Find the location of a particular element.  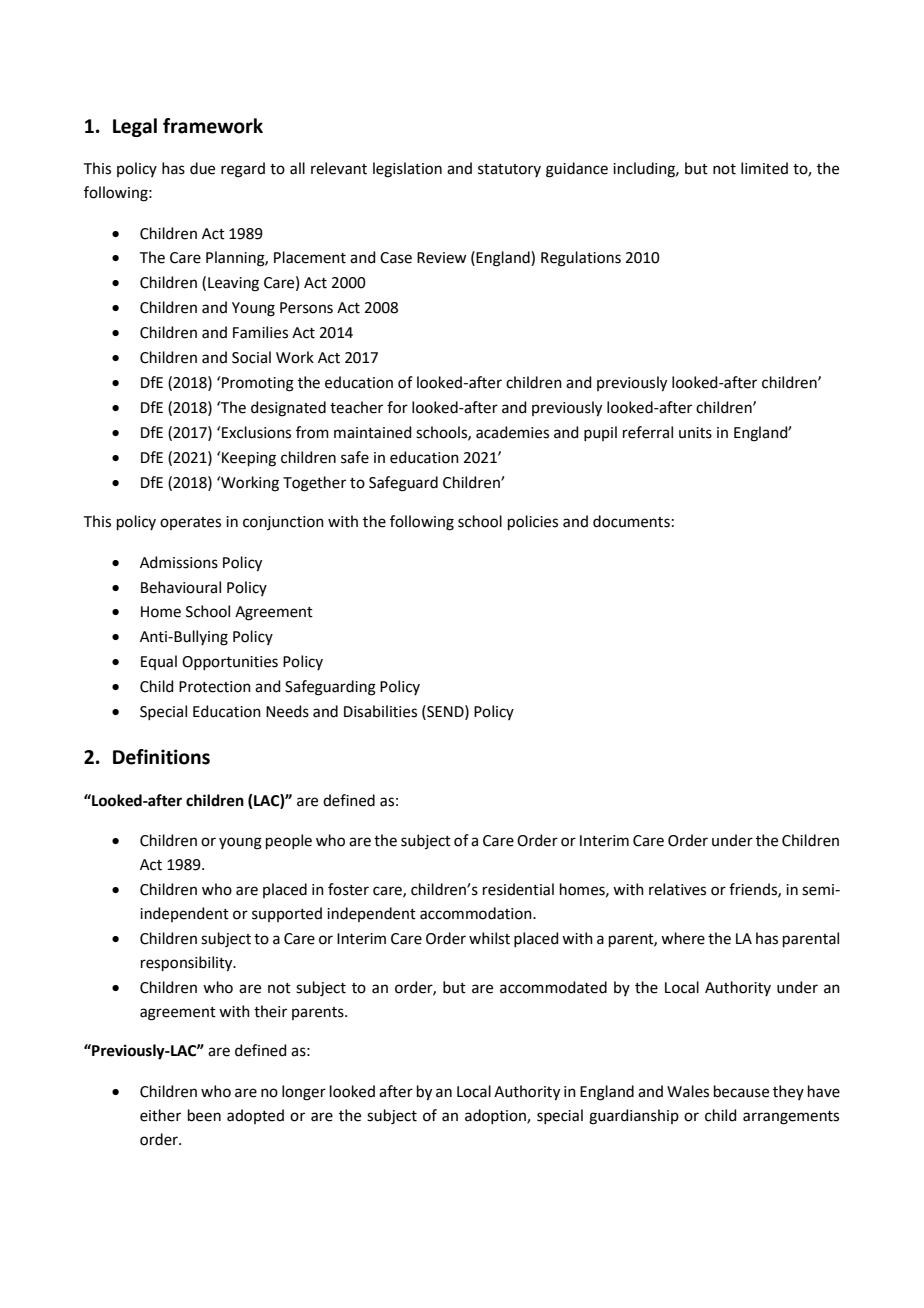

due is located at coordinates (202, 168).
